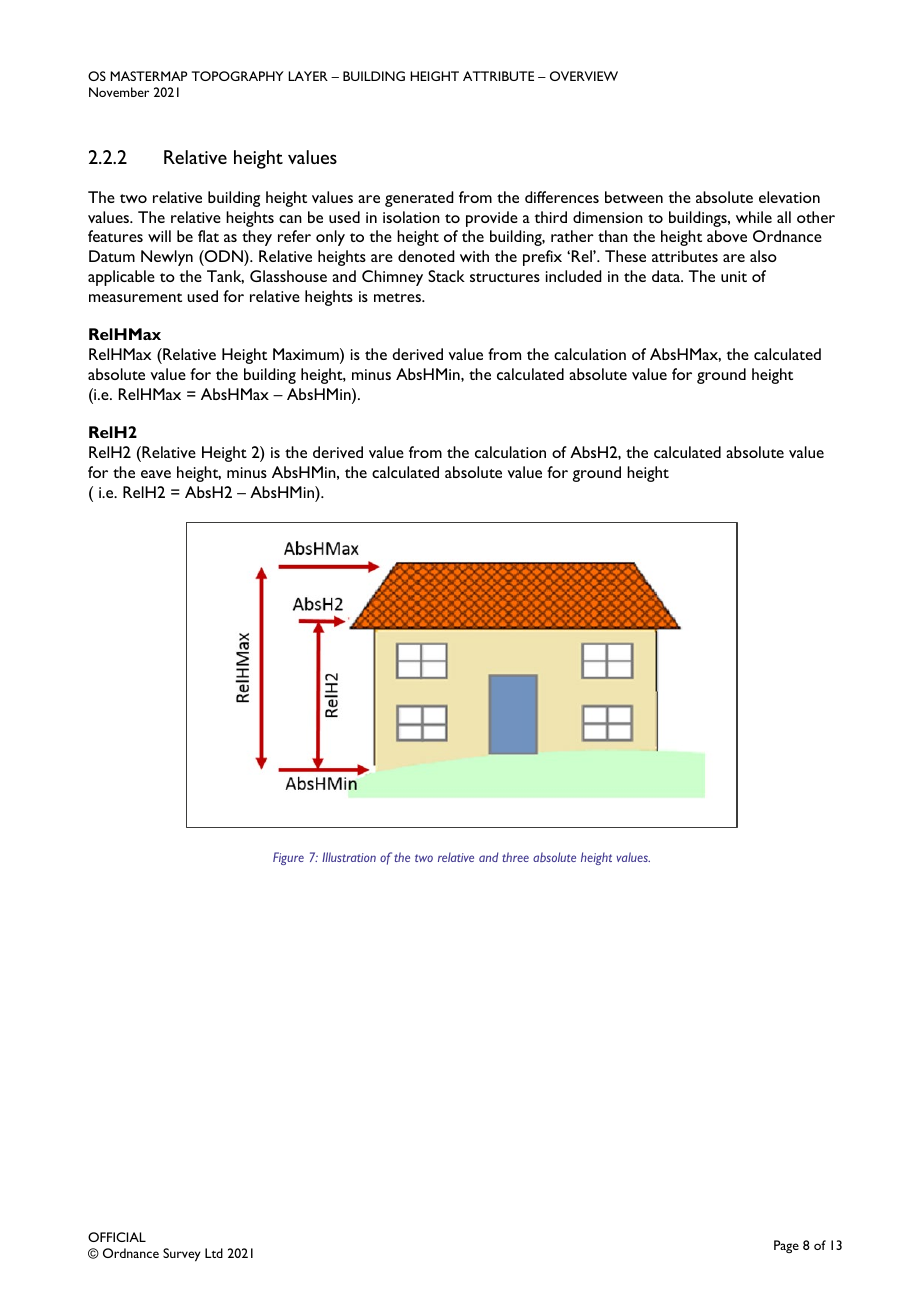  Describe the element at coordinates (515, 857) in the document. I see `three` at that location.
